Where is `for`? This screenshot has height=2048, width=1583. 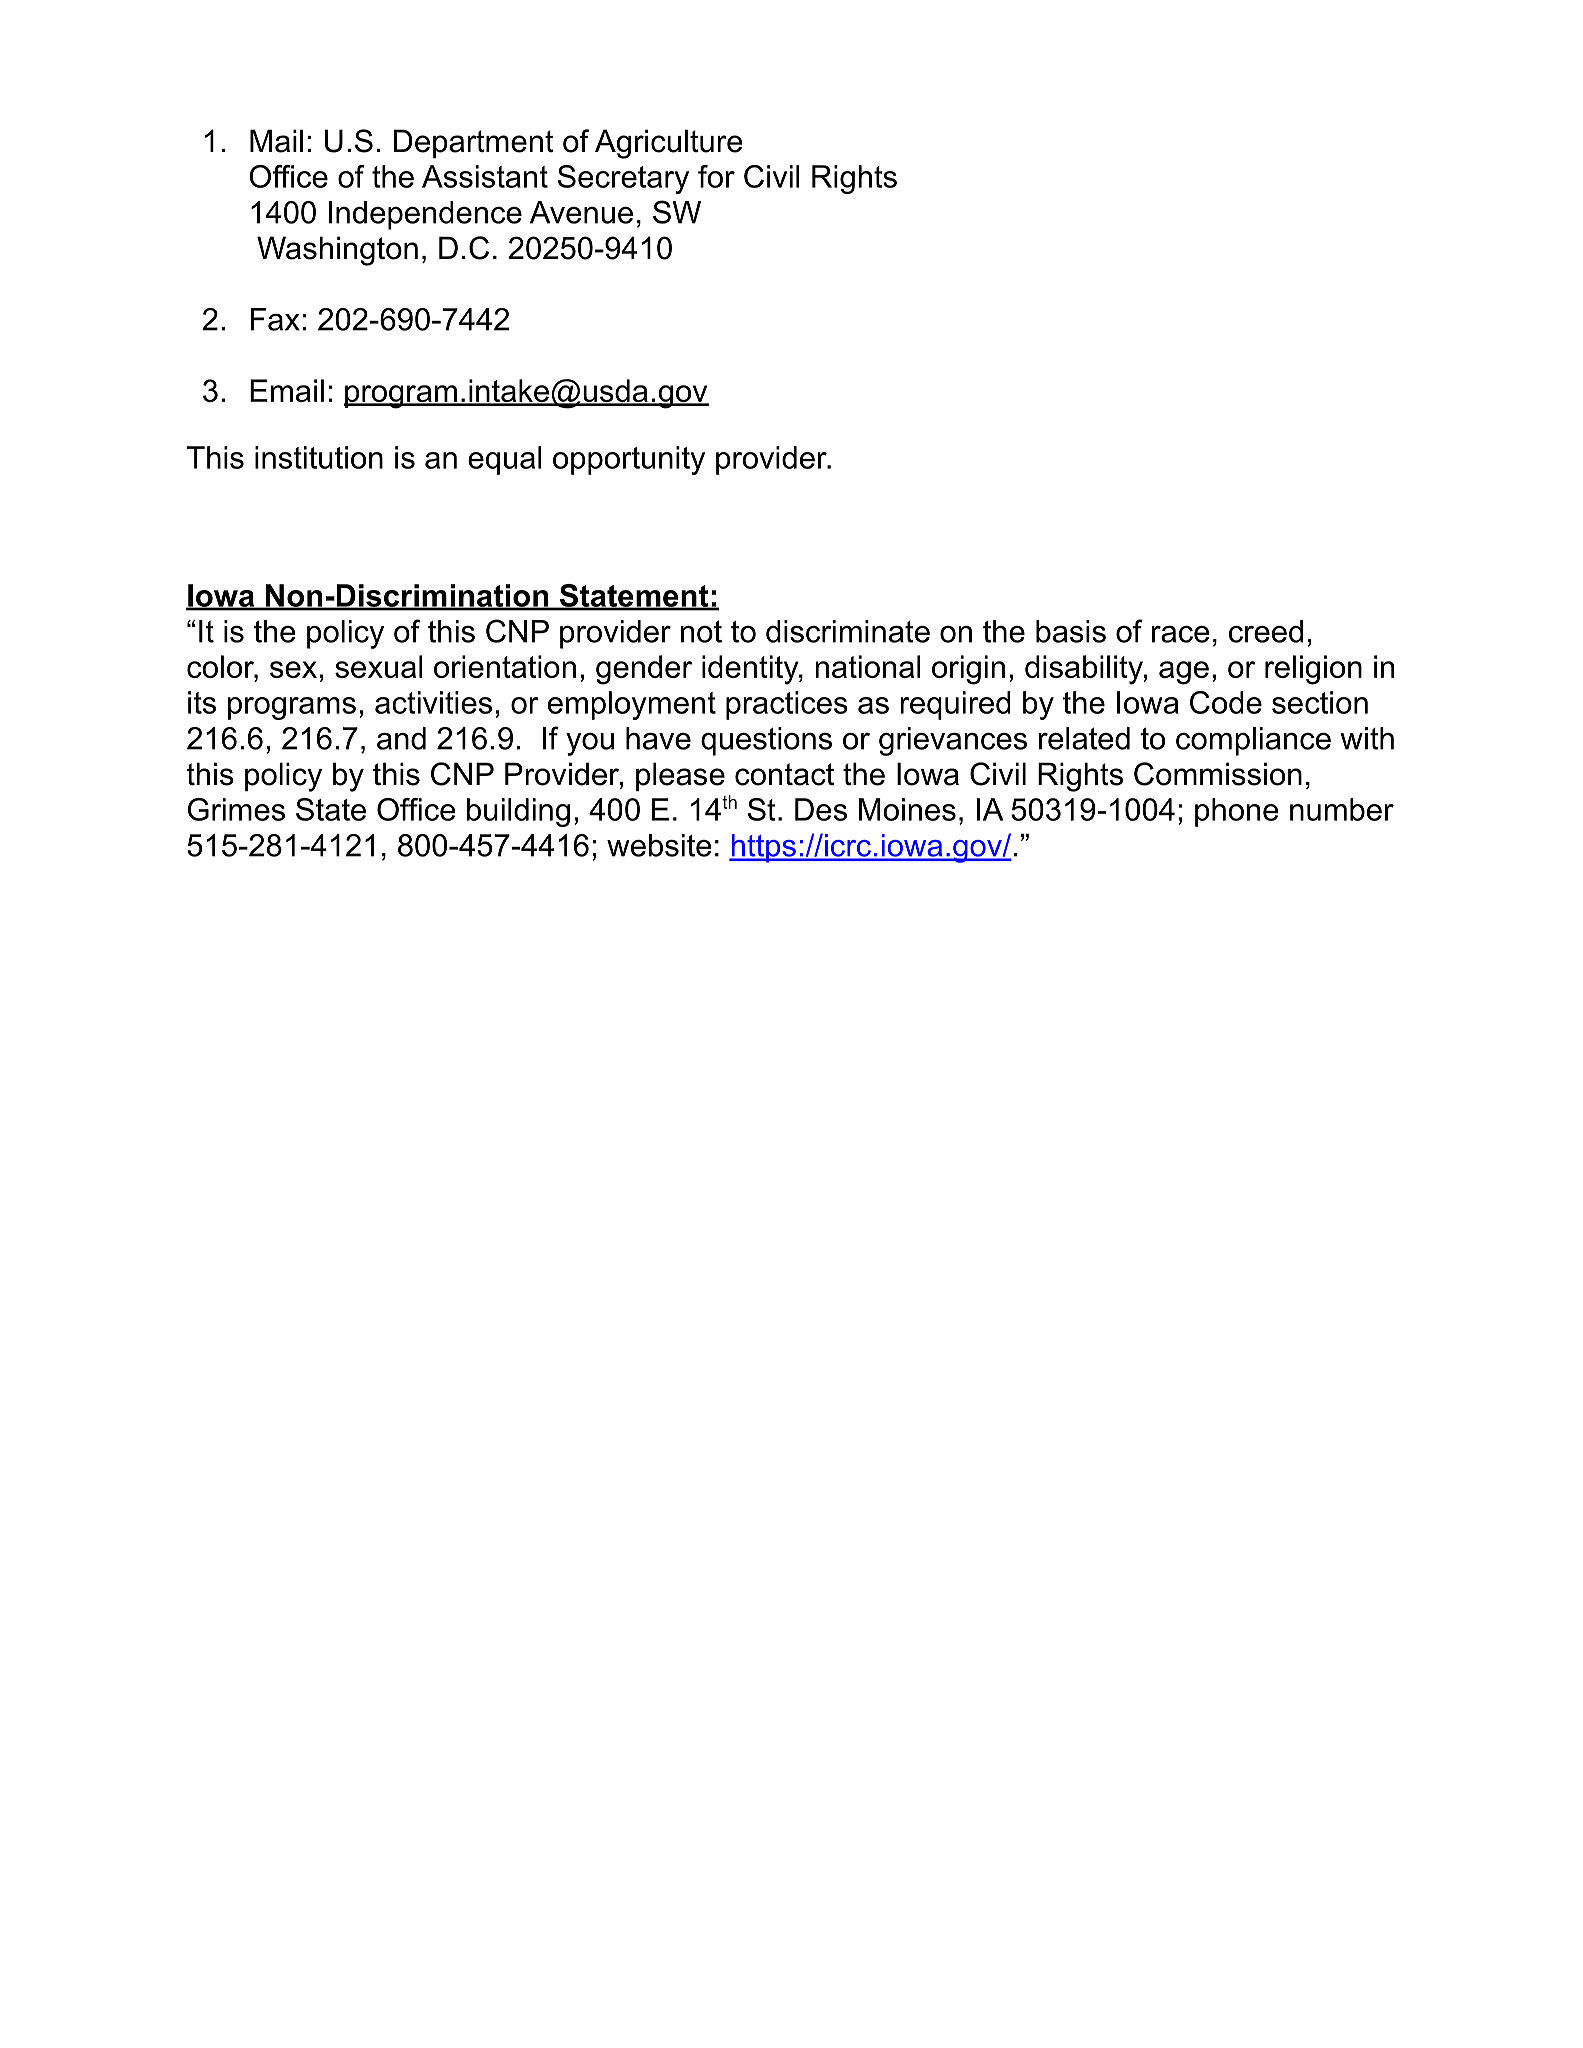
for is located at coordinates (716, 176).
